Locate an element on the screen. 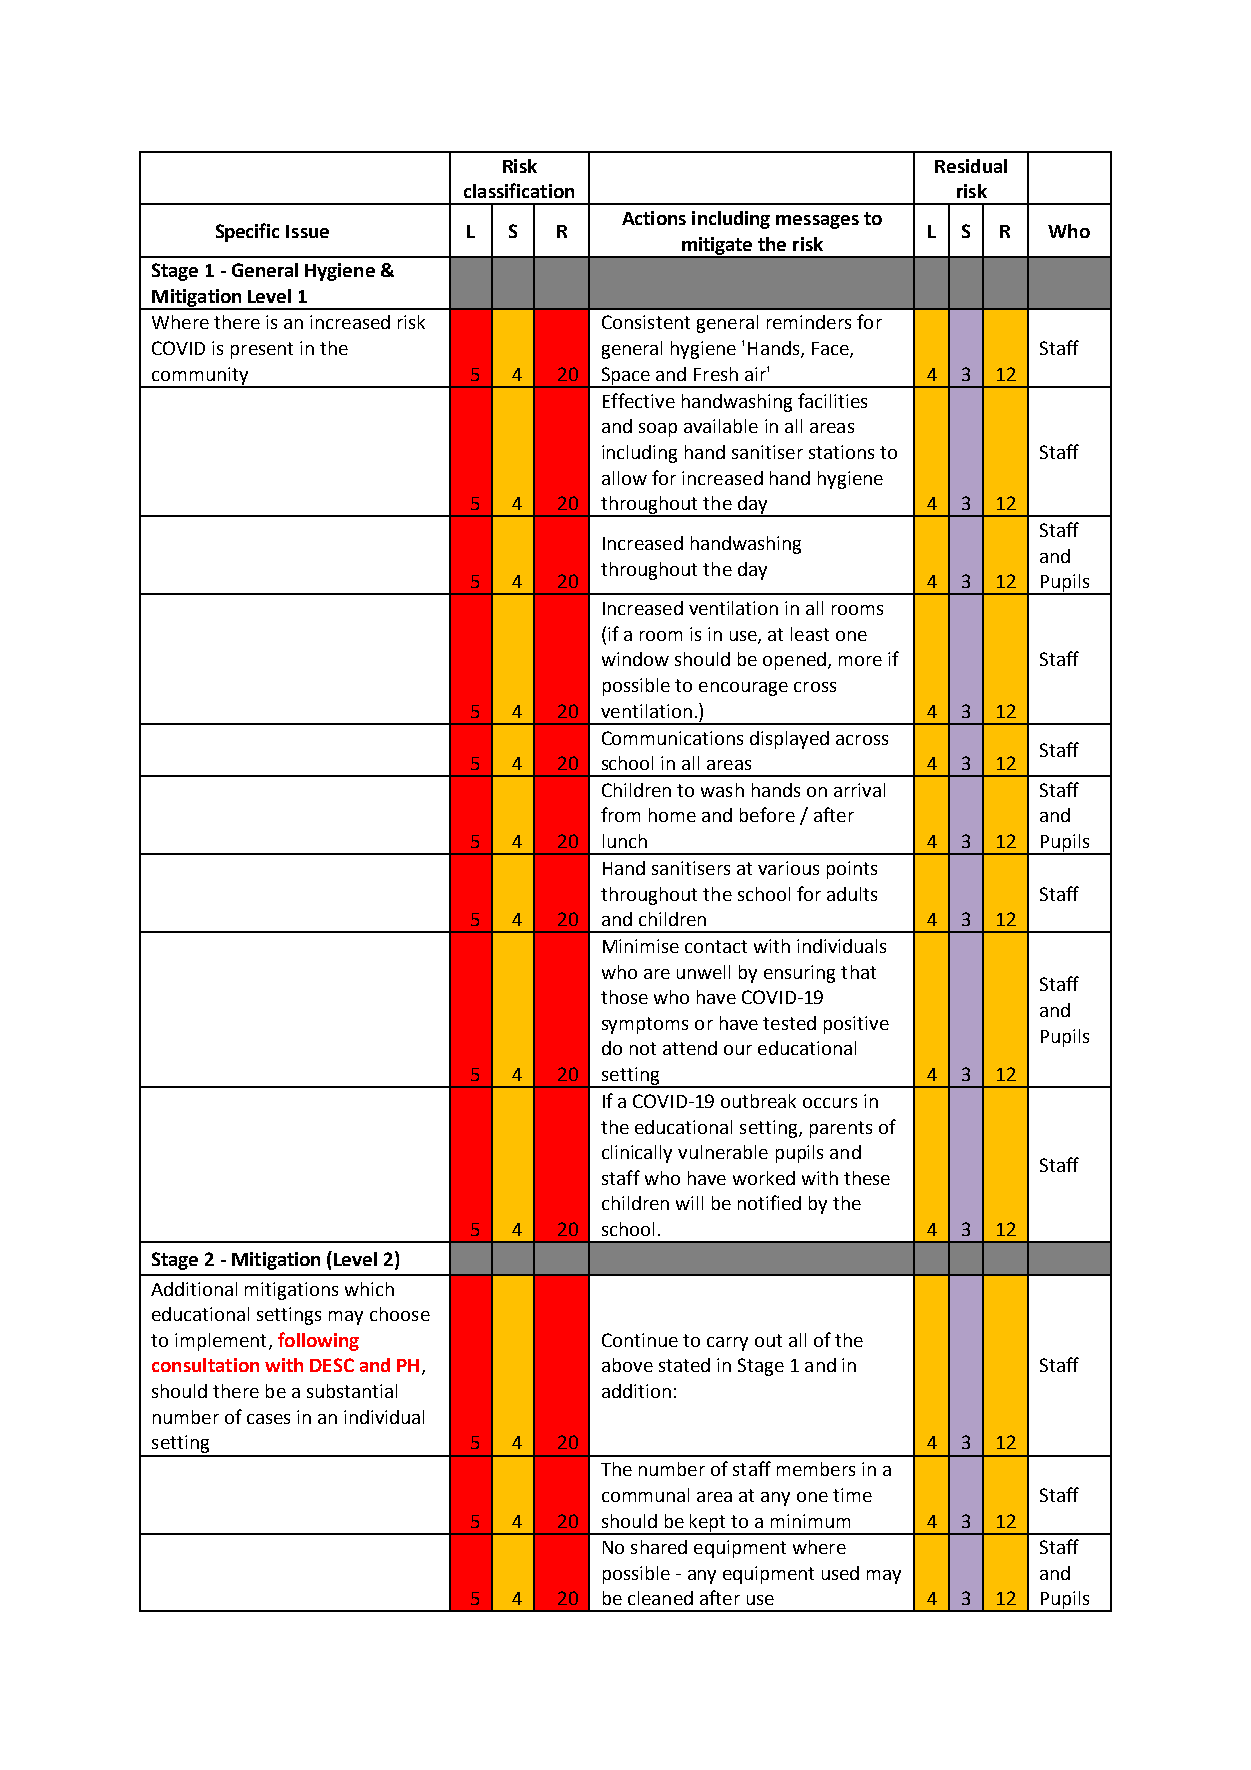  these is located at coordinates (867, 1178).
